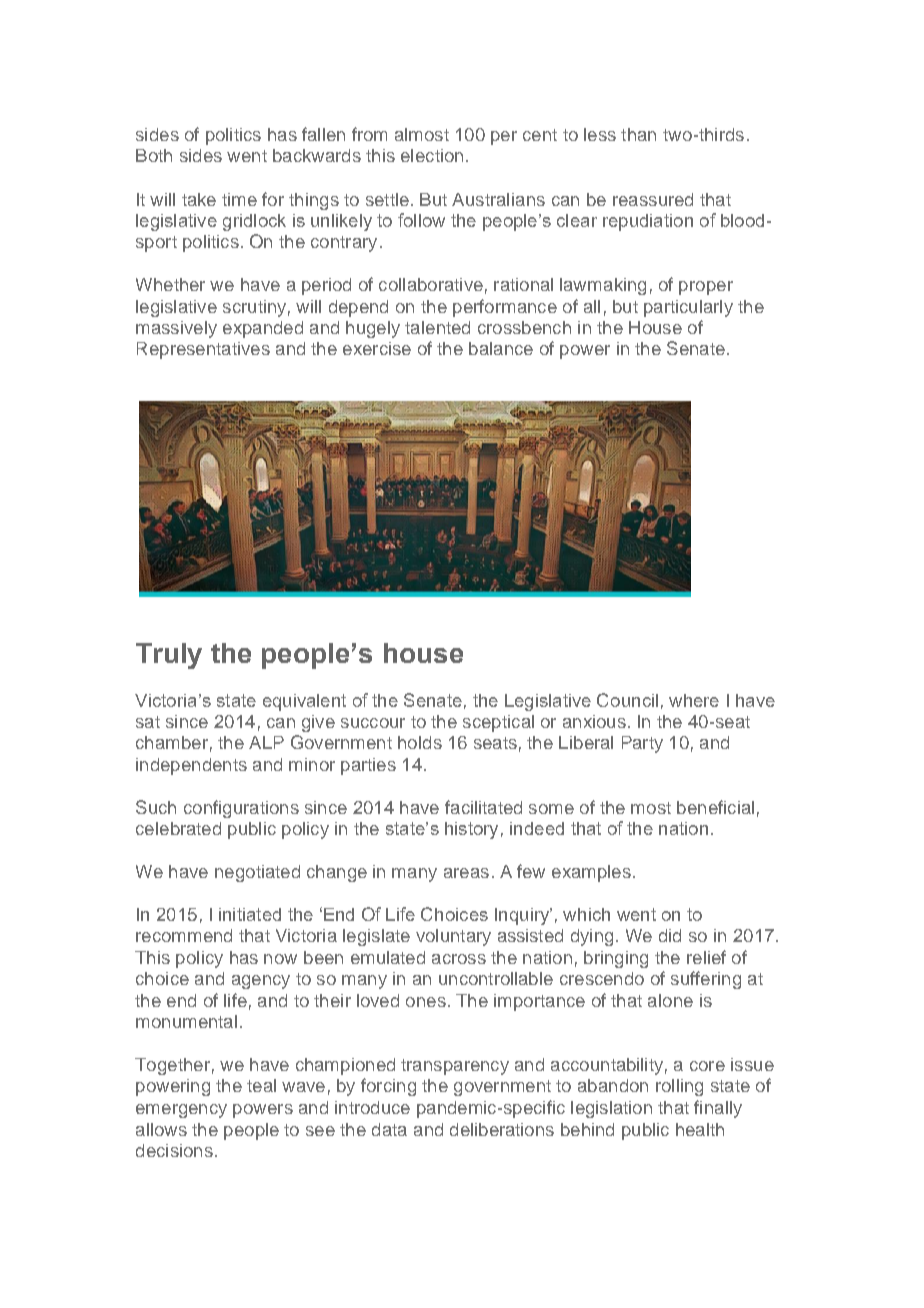 Image resolution: width=924 pixels, height=1308 pixels. I want to click on voluntary, so click(453, 937).
